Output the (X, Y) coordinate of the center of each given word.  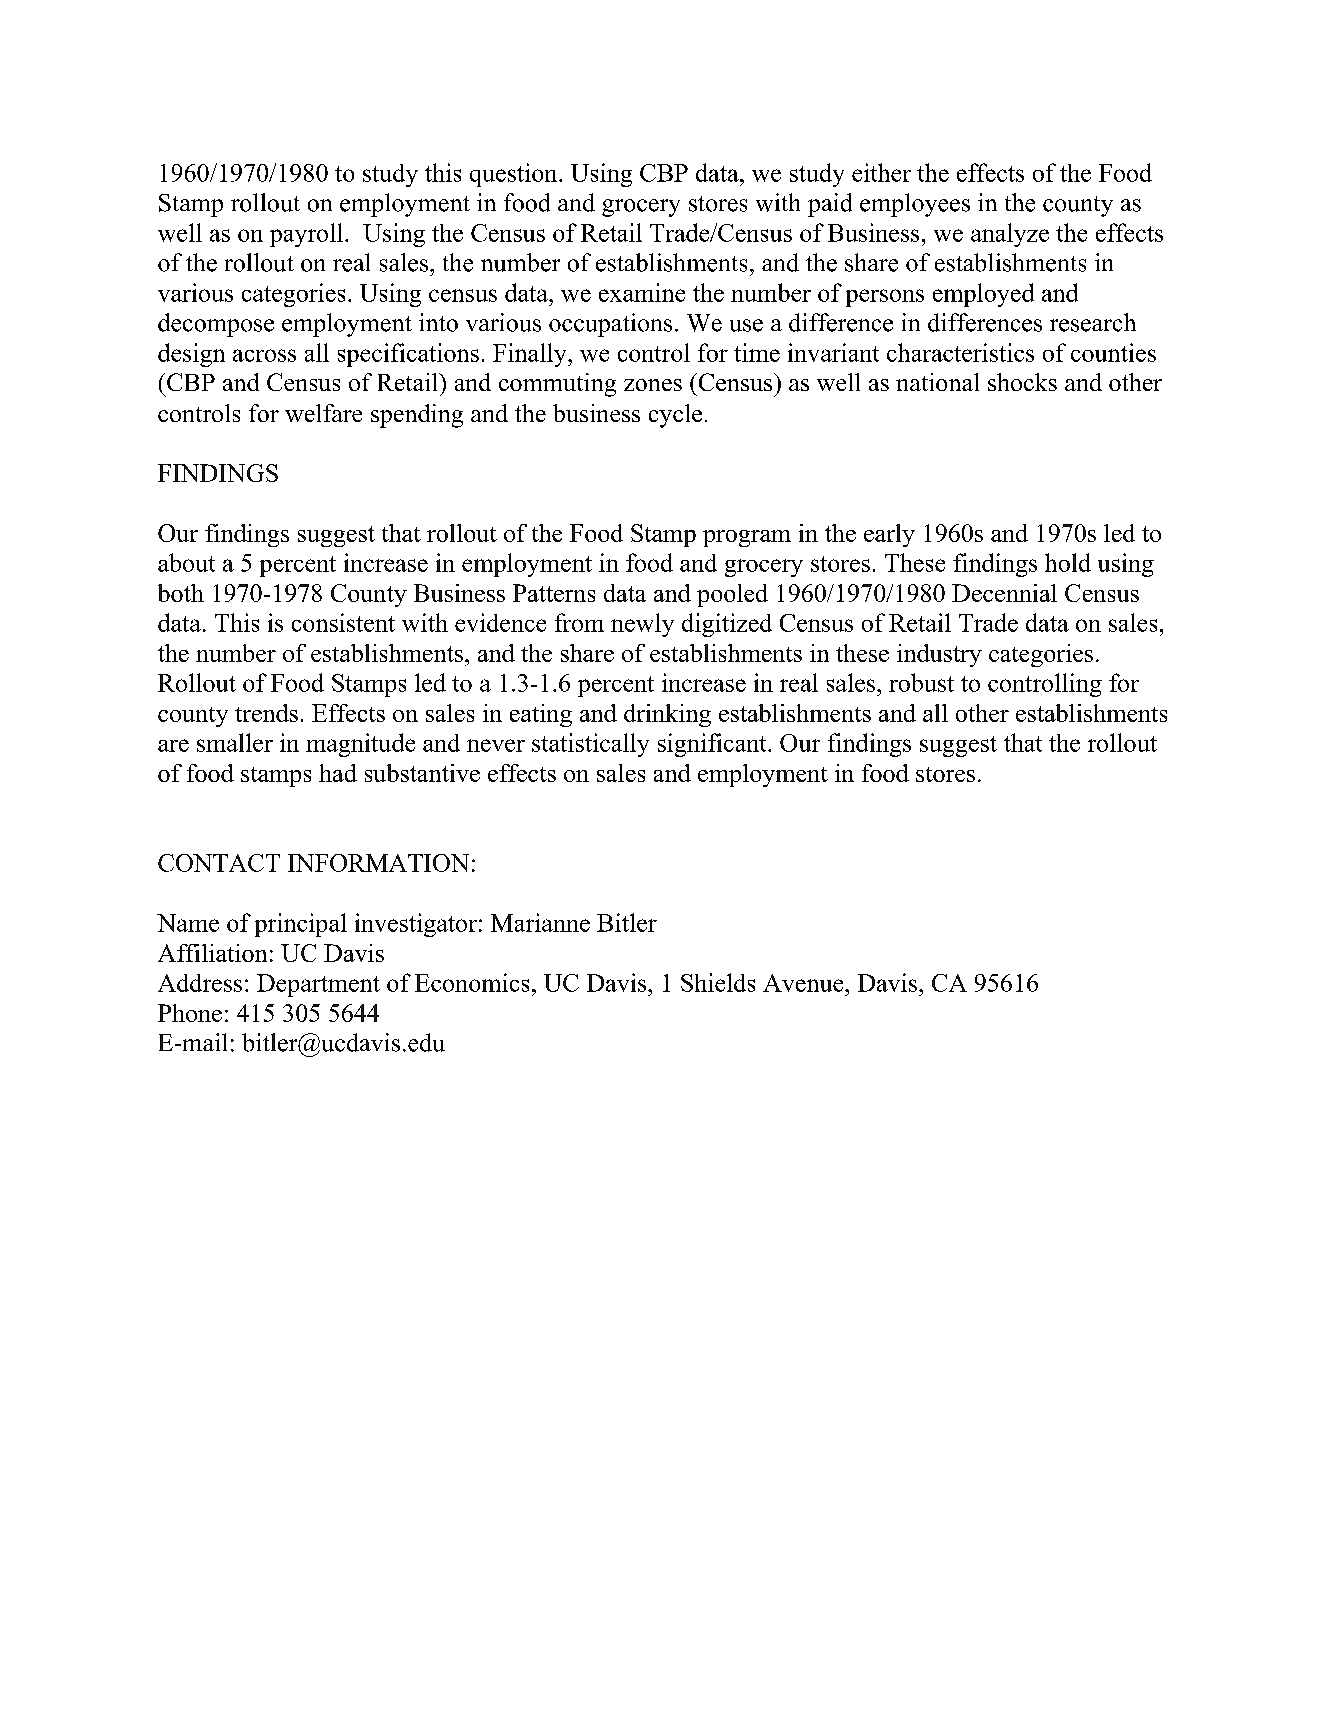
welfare (323, 413)
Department (318, 985)
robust (921, 682)
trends (266, 713)
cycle (675, 416)
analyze (1010, 235)
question (515, 175)
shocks (1022, 382)
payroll (308, 235)
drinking (667, 715)
